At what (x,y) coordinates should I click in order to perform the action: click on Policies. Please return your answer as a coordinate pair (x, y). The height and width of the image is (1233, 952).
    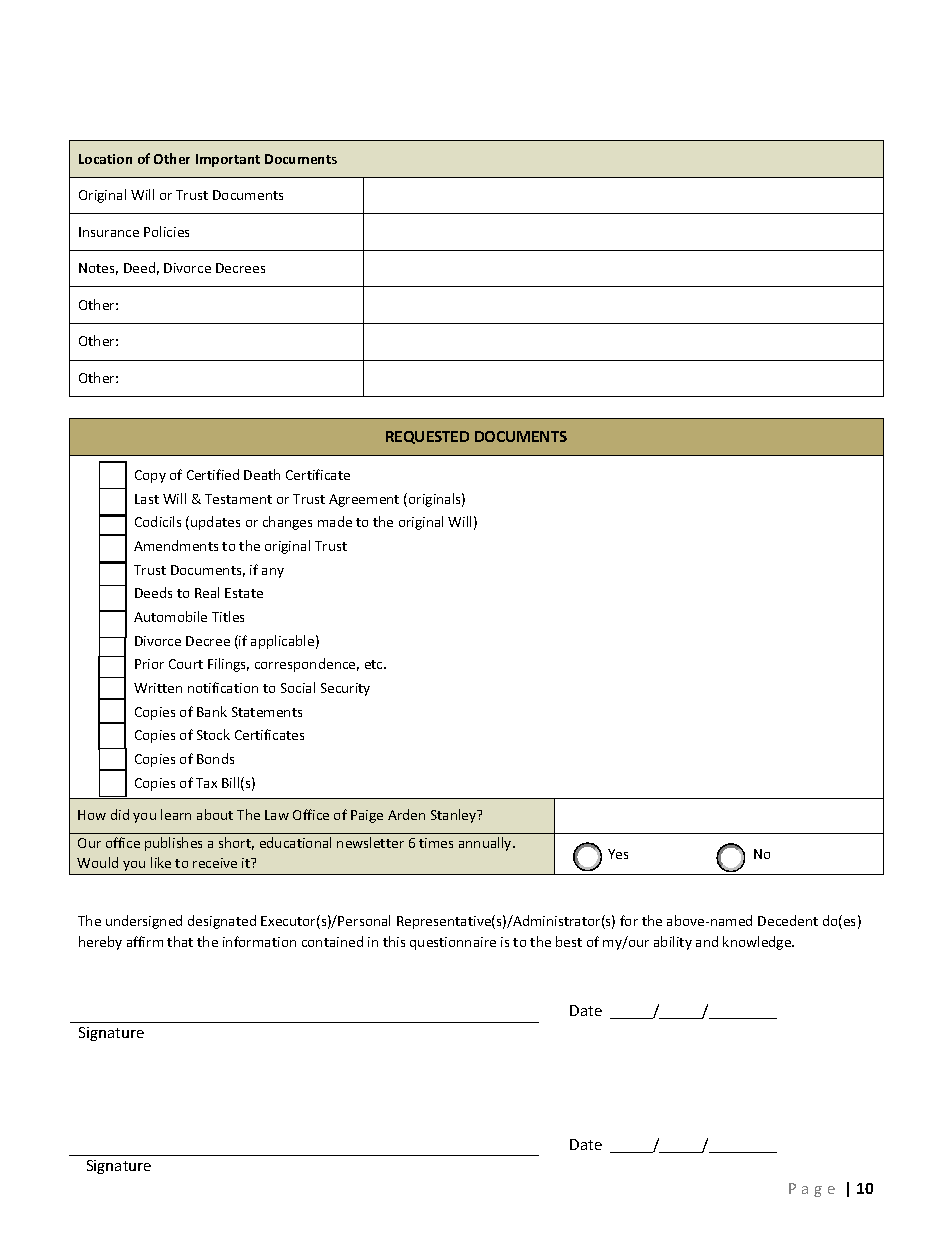
    Looking at the image, I should click on (166, 231).
